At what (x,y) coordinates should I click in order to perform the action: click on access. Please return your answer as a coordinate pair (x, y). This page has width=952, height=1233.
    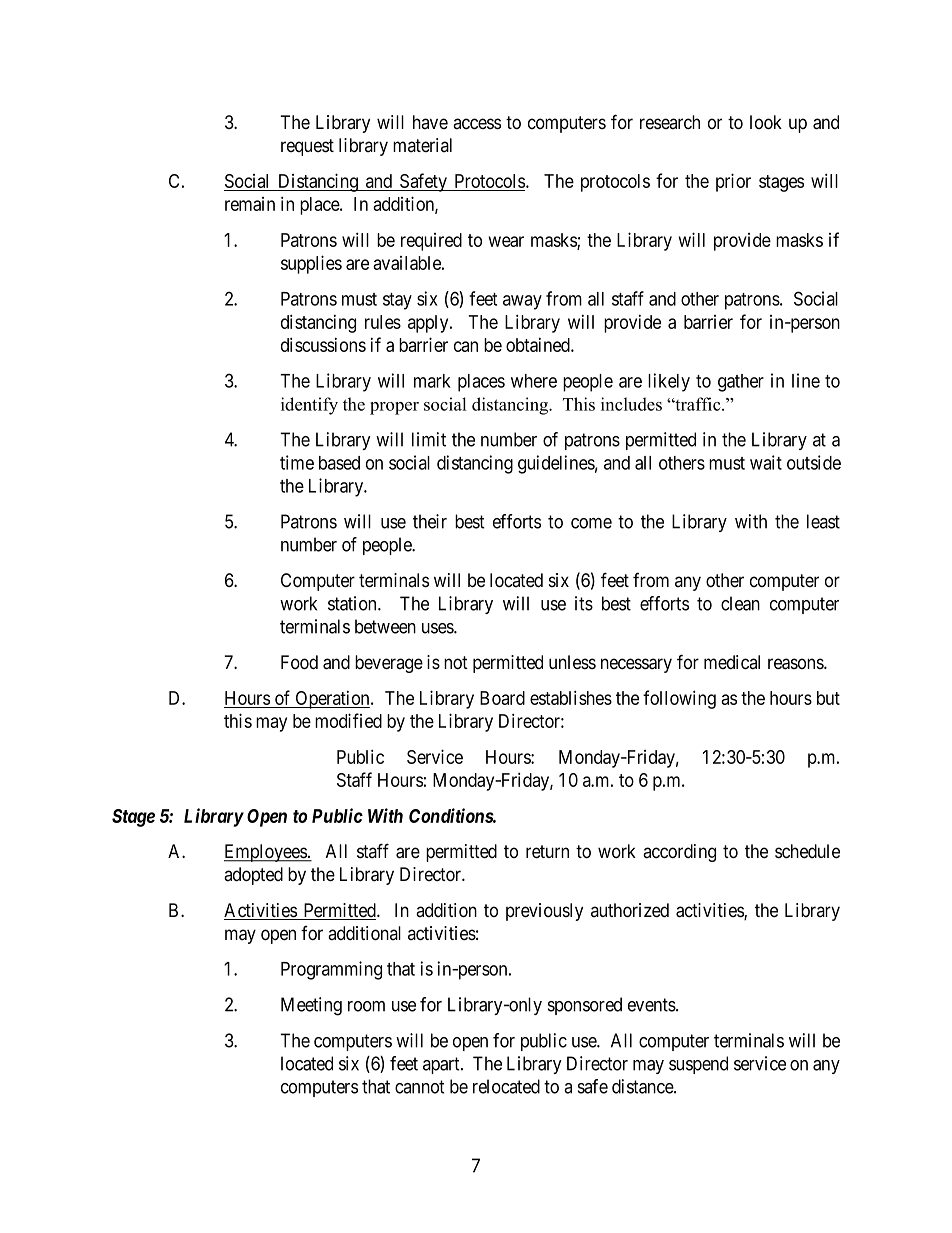
    Looking at the image, I should click on (477, 124).
